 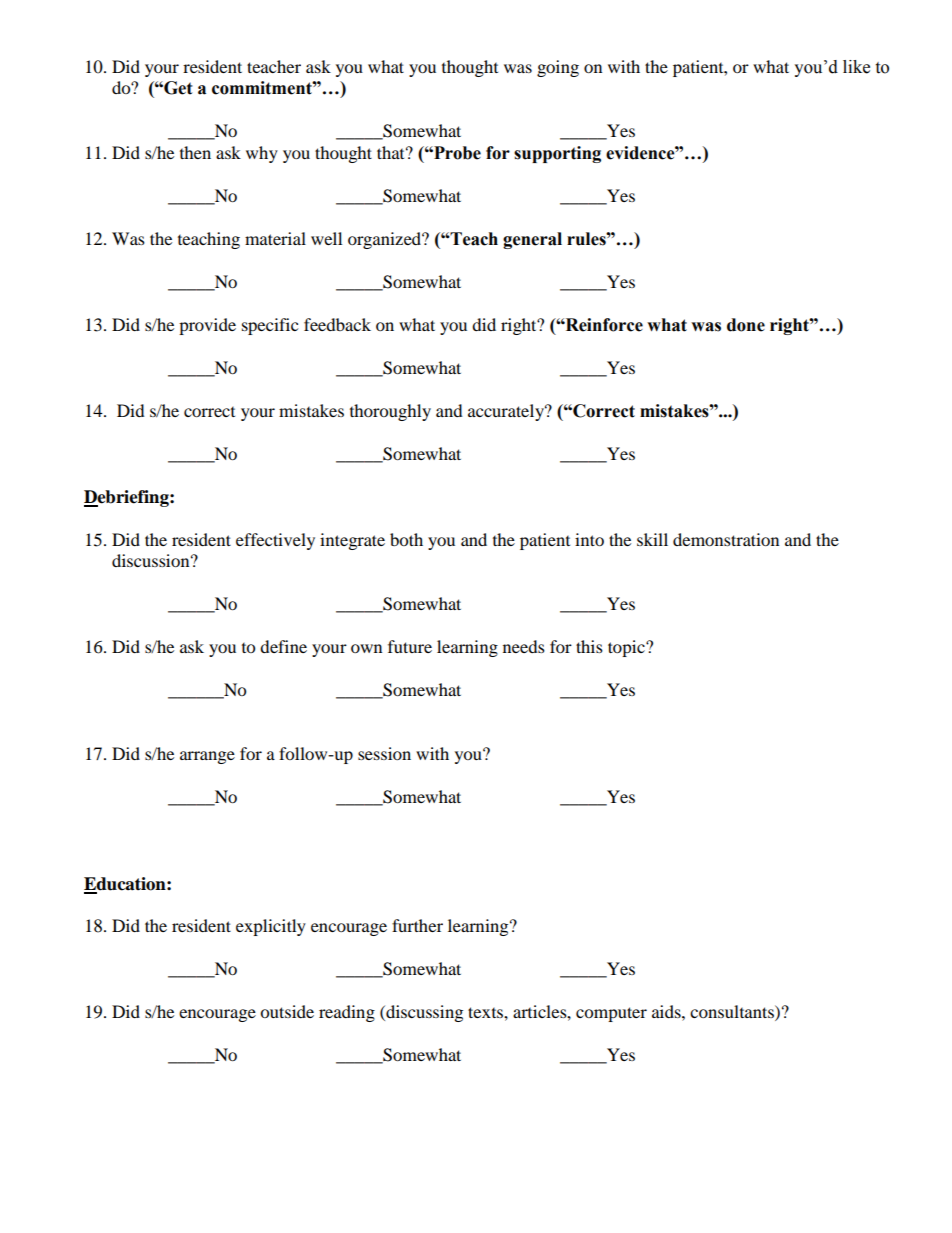 What do you see at coordinates (558, 68) in the screenshot?
I see `going` at bounding box center [558, 68].
